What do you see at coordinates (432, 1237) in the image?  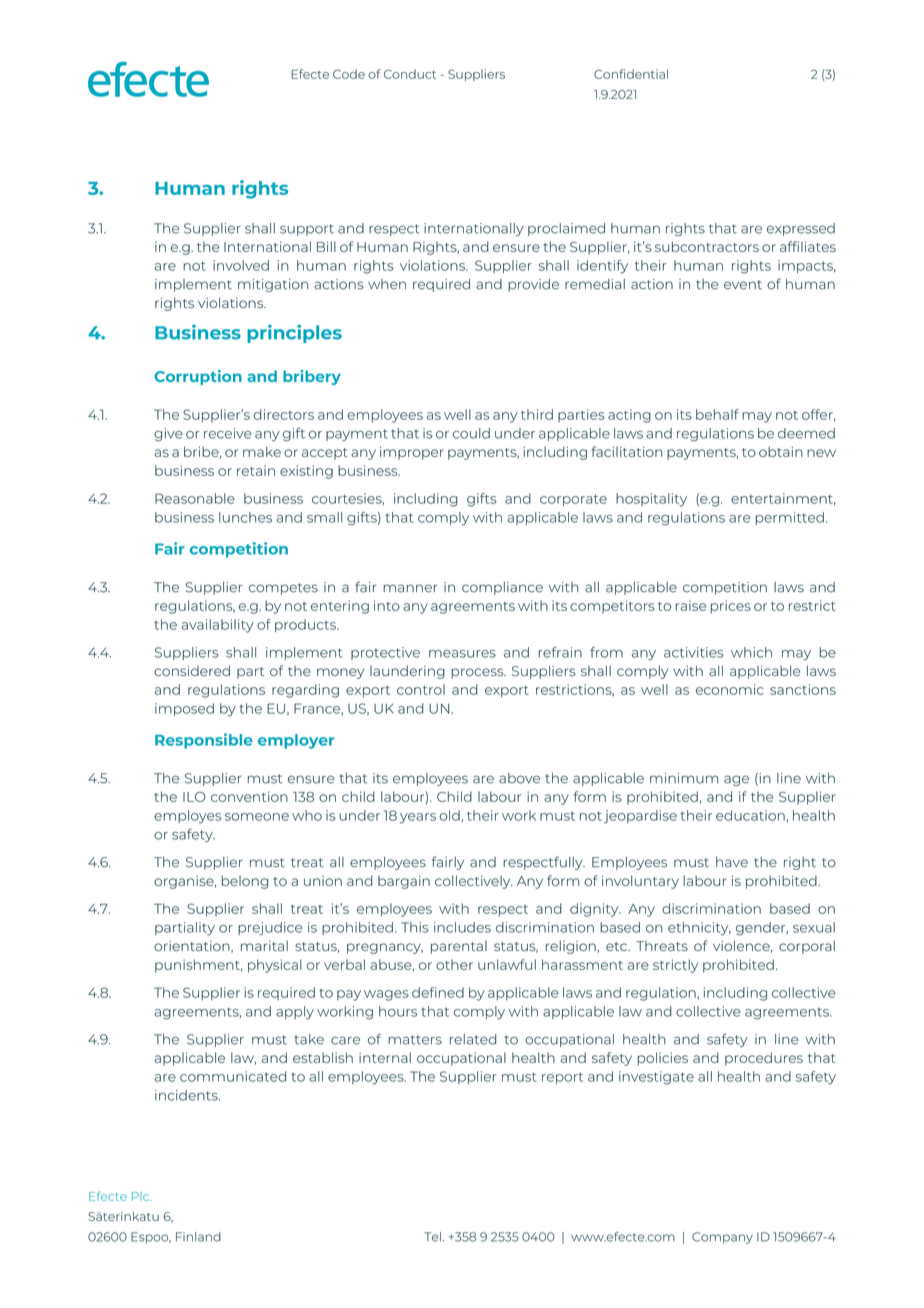 I see `Tel` at bounding box center [432, 1237].
